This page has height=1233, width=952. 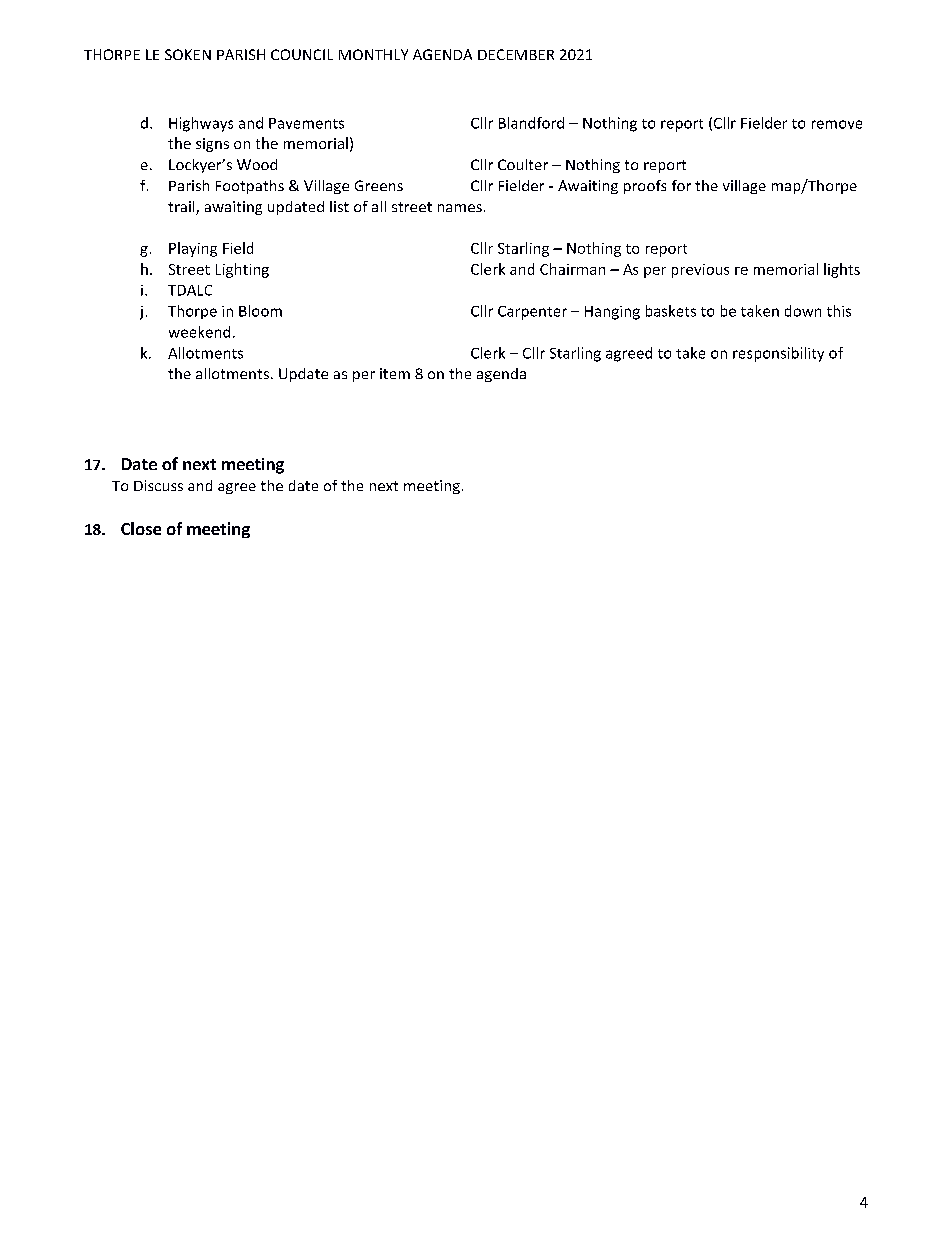 I want to click on Carpenter, so click(x=532, y=313).
